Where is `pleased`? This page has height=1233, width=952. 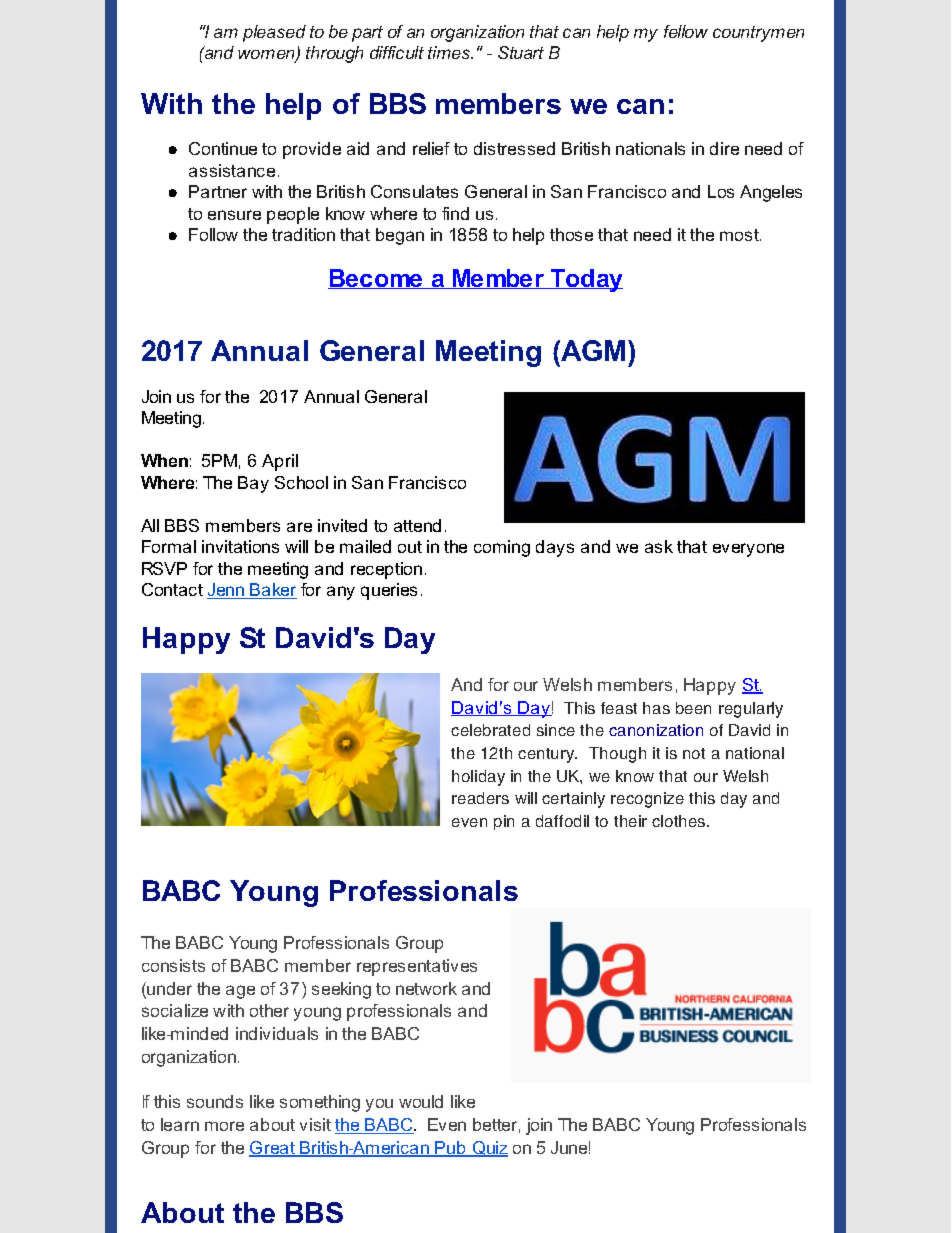
pleased is located at coordinates (274, 33).
